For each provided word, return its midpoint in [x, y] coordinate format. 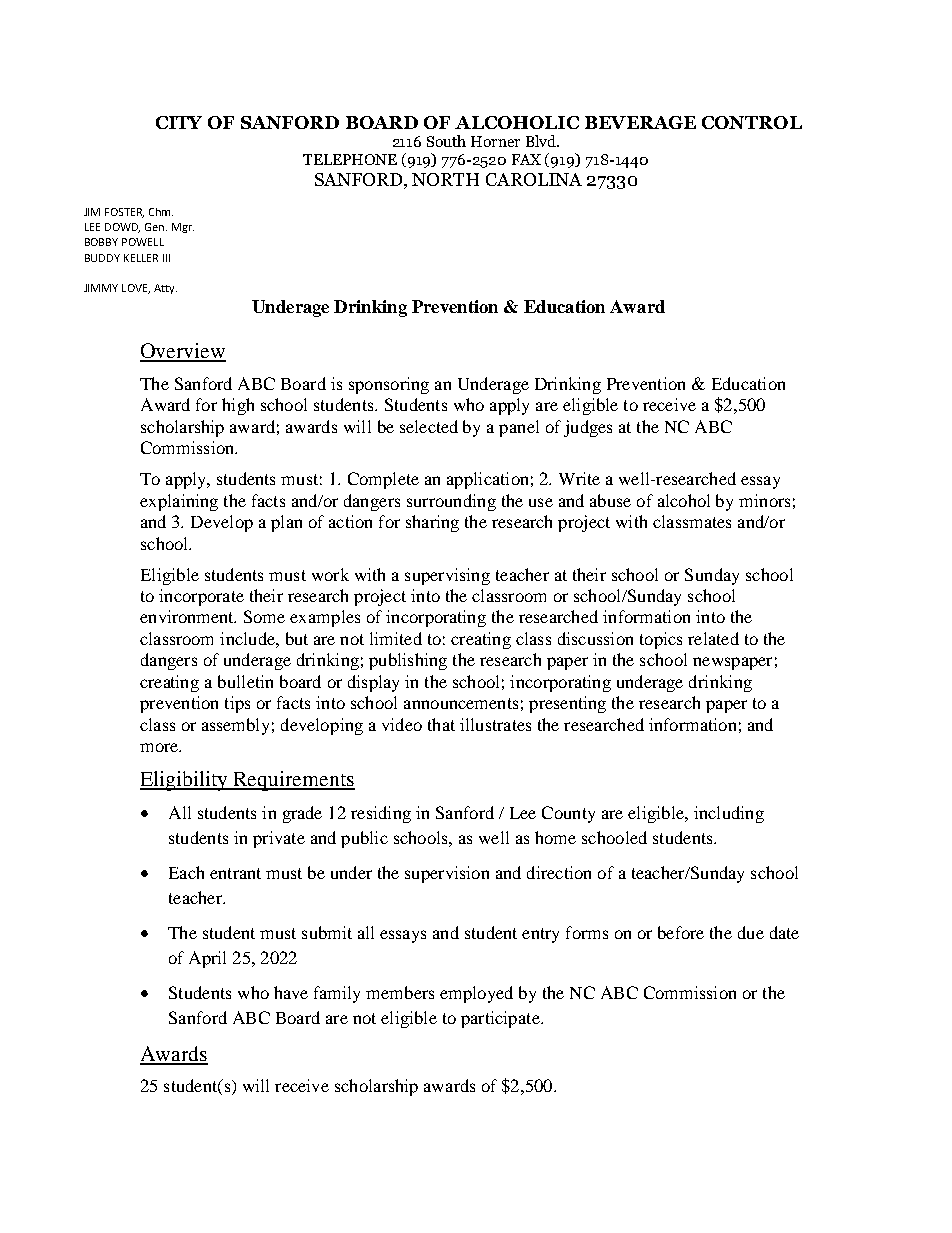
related [713, 638]
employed [476, 994]
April [207, 959]
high [238, 406]
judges [588, 428]
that [441, 724]
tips [237, 704]
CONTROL [752, 122]
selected [429, 426]
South [446, 141]
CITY [179, 122]
